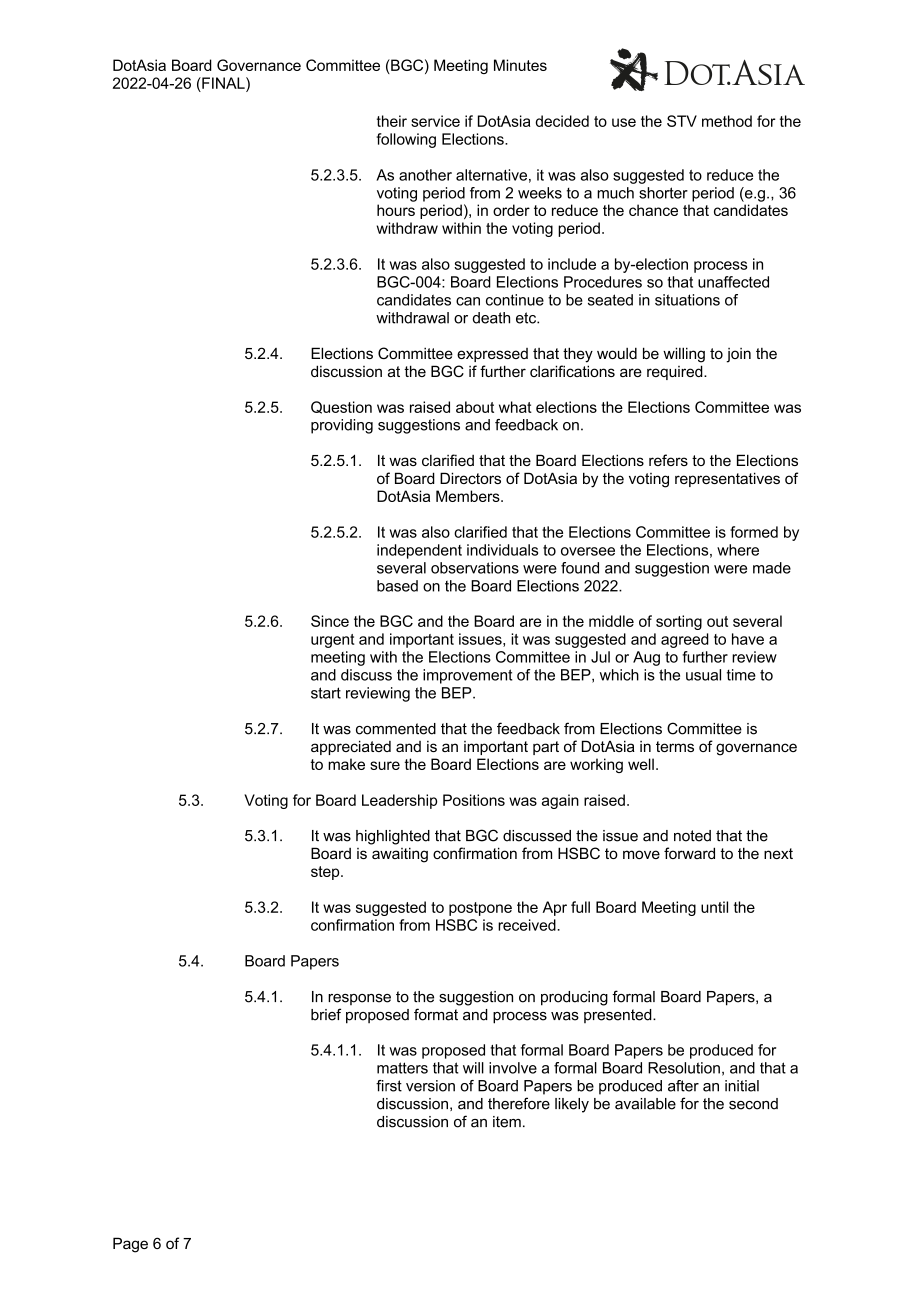  I want to click on providing, so click(342, 426).
